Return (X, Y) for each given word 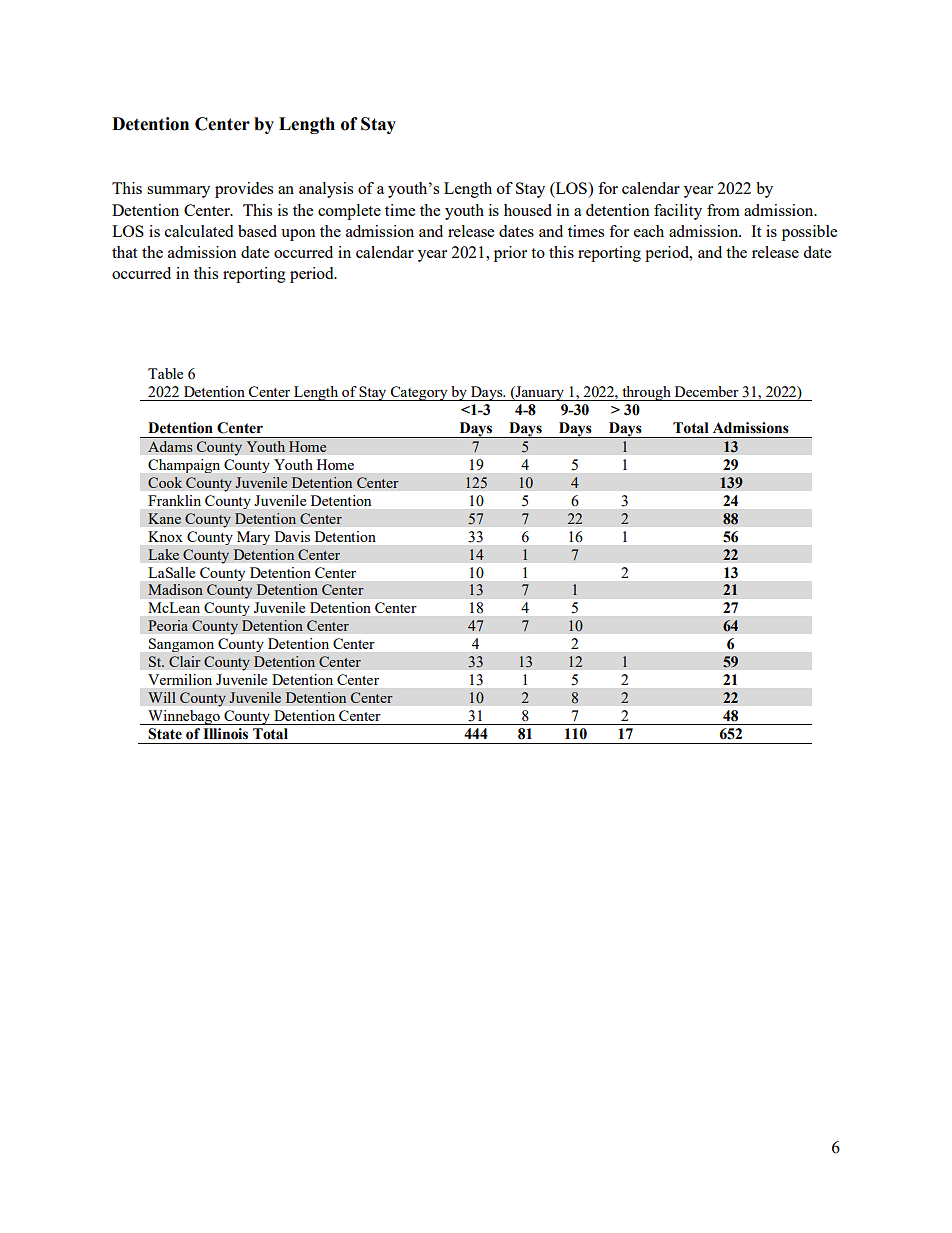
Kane (164, 518)
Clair (185, 661)
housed (528, 210)
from (723, 210)
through (646, 393)
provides (244, 190)
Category (419, 393)
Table (165, 373)
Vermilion (180, 679)
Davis (292, 536)
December (707, 391)
